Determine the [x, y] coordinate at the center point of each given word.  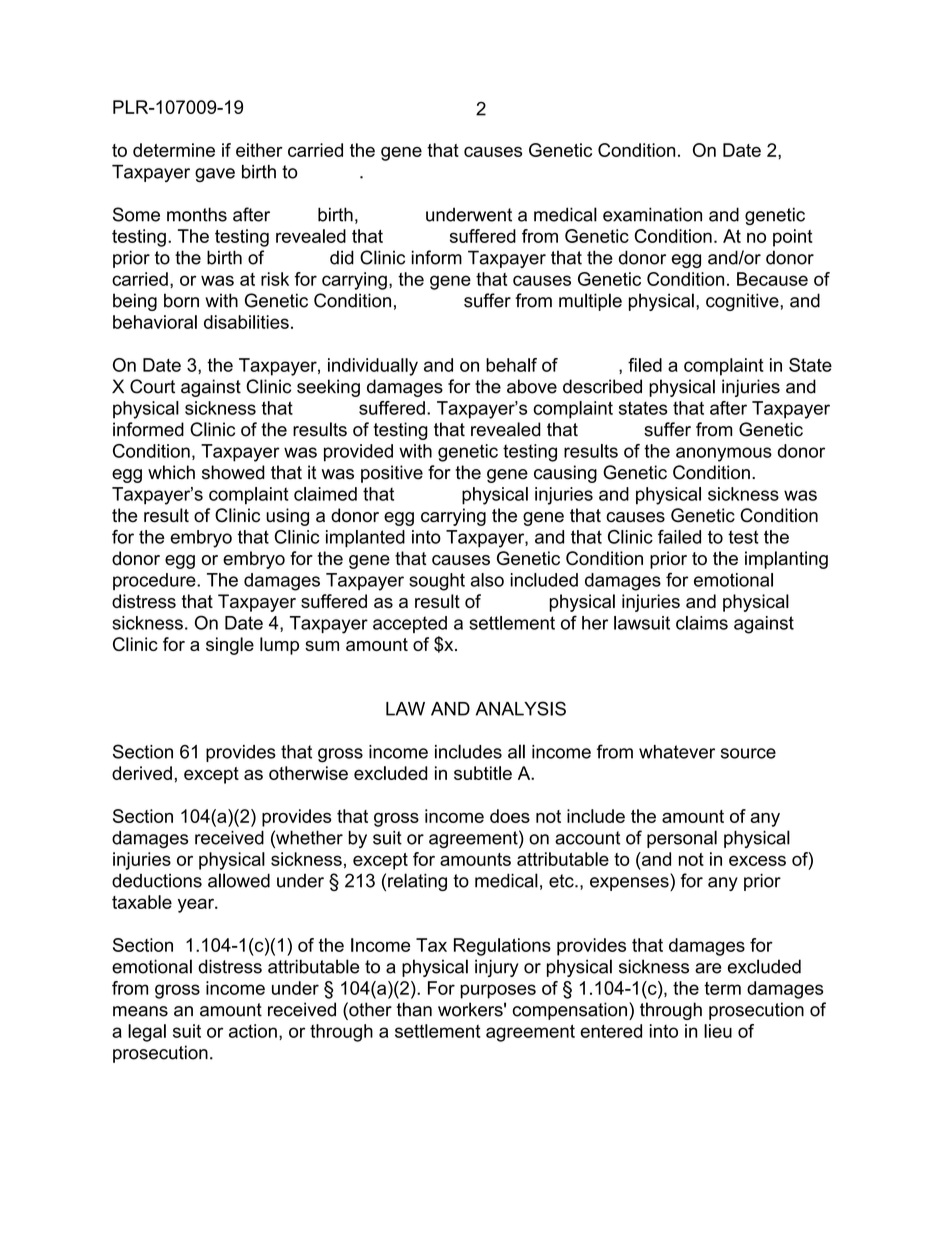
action [253, 1031]
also [487, 580]
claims [702, 623]
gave [215, 175]
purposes [498, 991]
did [342, 257]
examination [652, 214]
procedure [155, 581]
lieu [718, 1031]
